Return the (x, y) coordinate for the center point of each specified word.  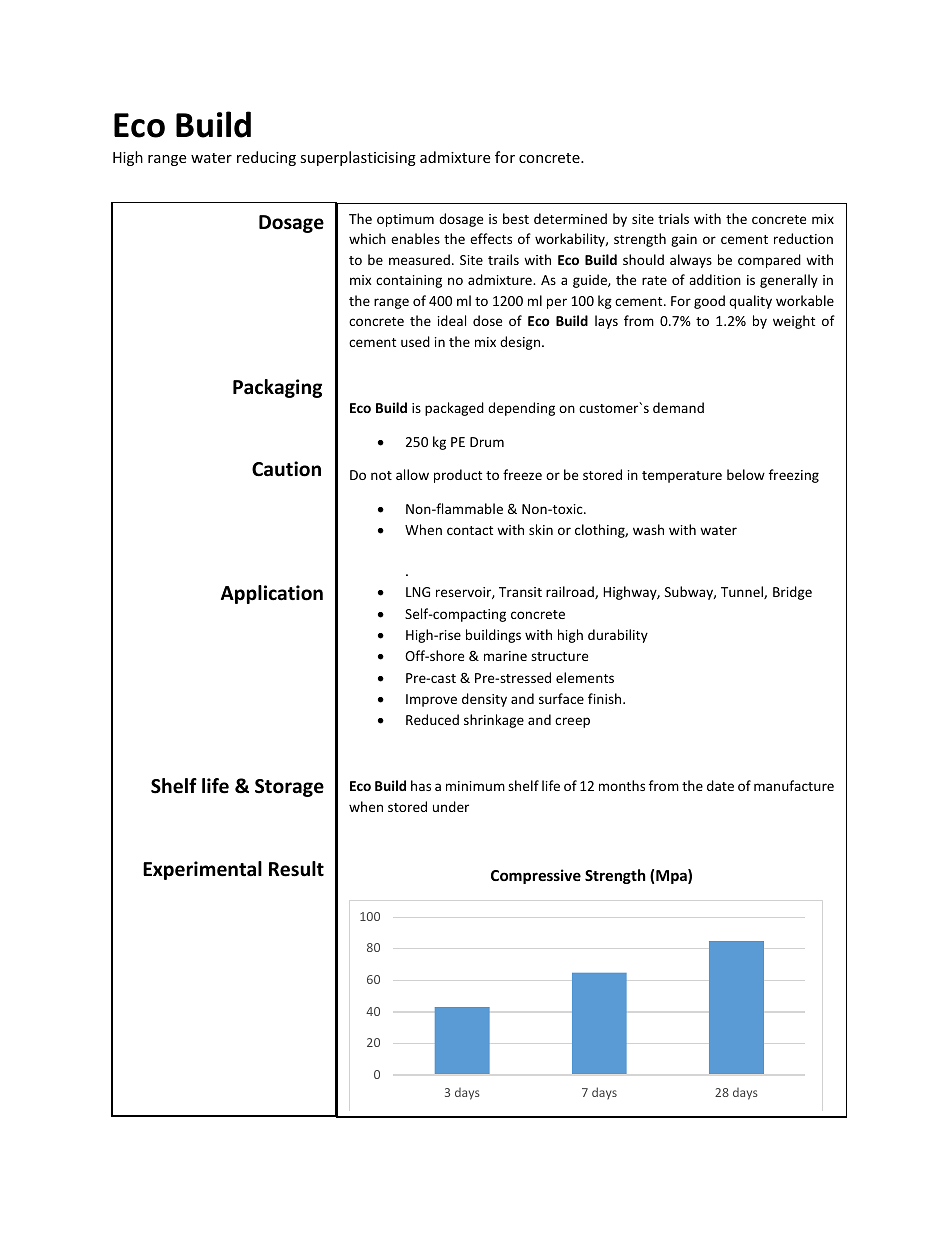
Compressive (536, 876)
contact (470, 530)
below (746, 474)
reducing (266, 158)
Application (272, 594)
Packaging (277, 388)
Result (296, 869)
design (521, 343)
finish (606, 698)
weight (794, 322)
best (516, 218)
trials (673, 218)
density (484, 700)
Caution (286, 469)
